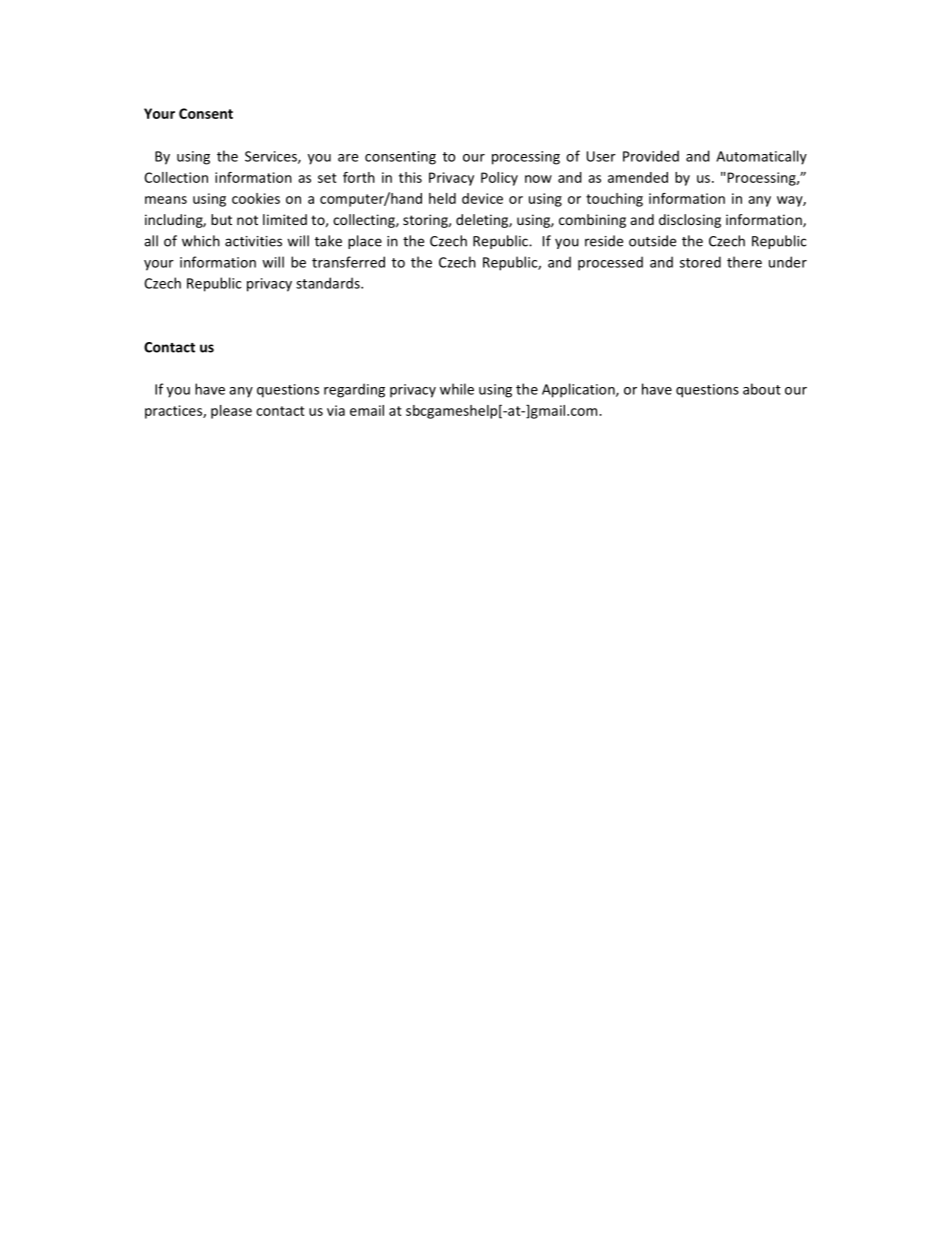 This document has height=1233, width=952. Describe the element at coordinates (231, 412) in the document. I see `please` at that location.
